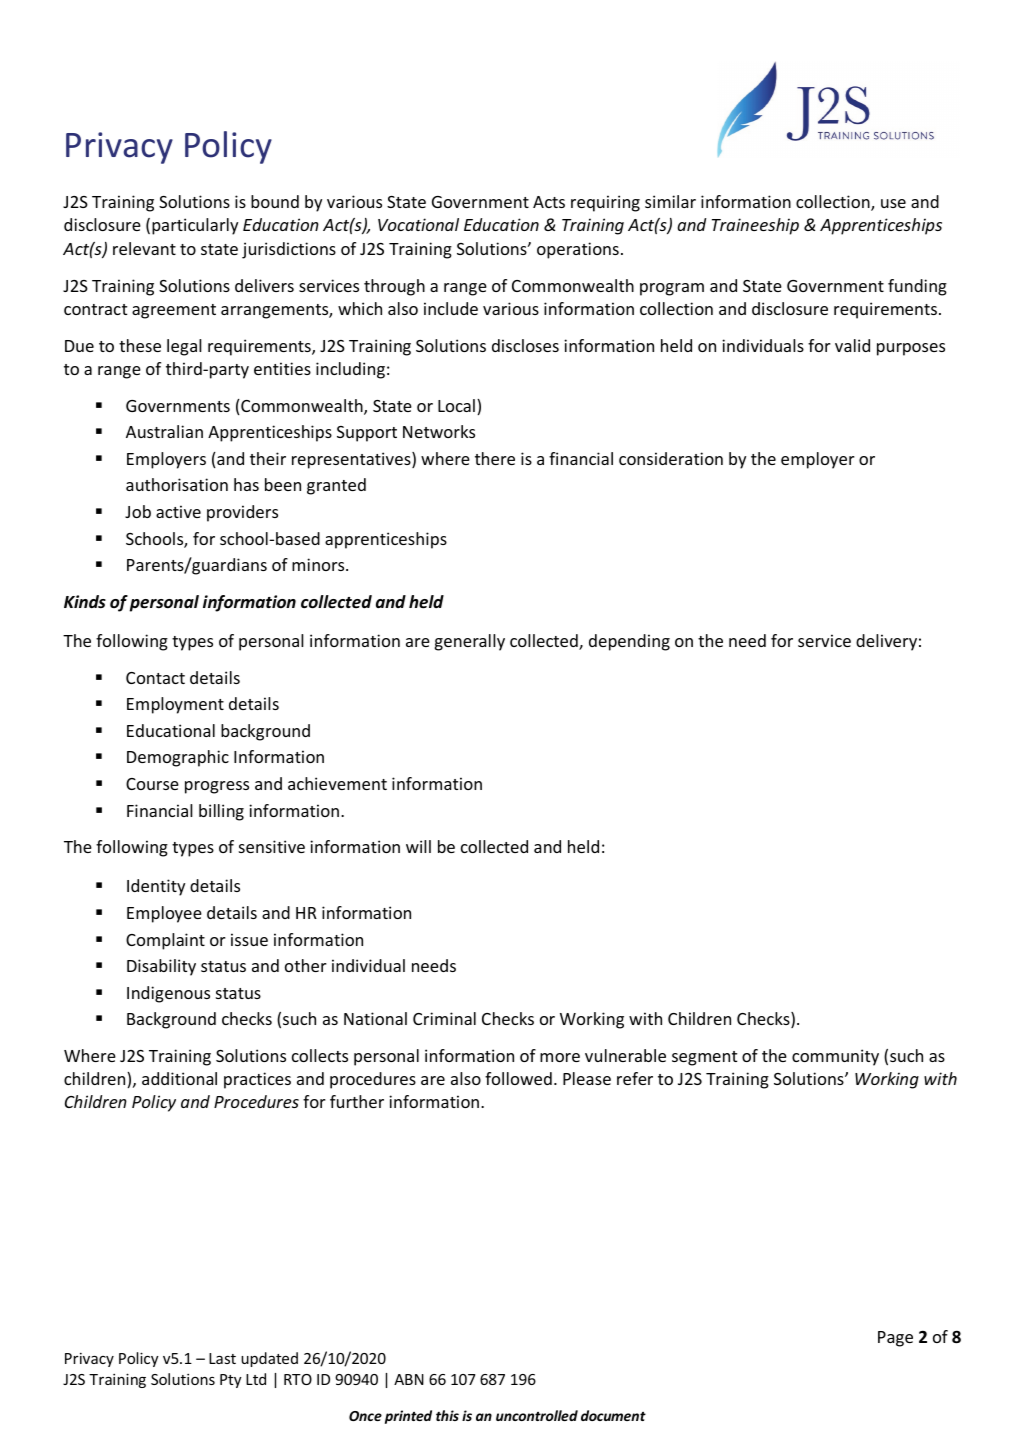 The width and height of the document is (1025, 1450). I want to click on authorisation, so click(177, 484).
